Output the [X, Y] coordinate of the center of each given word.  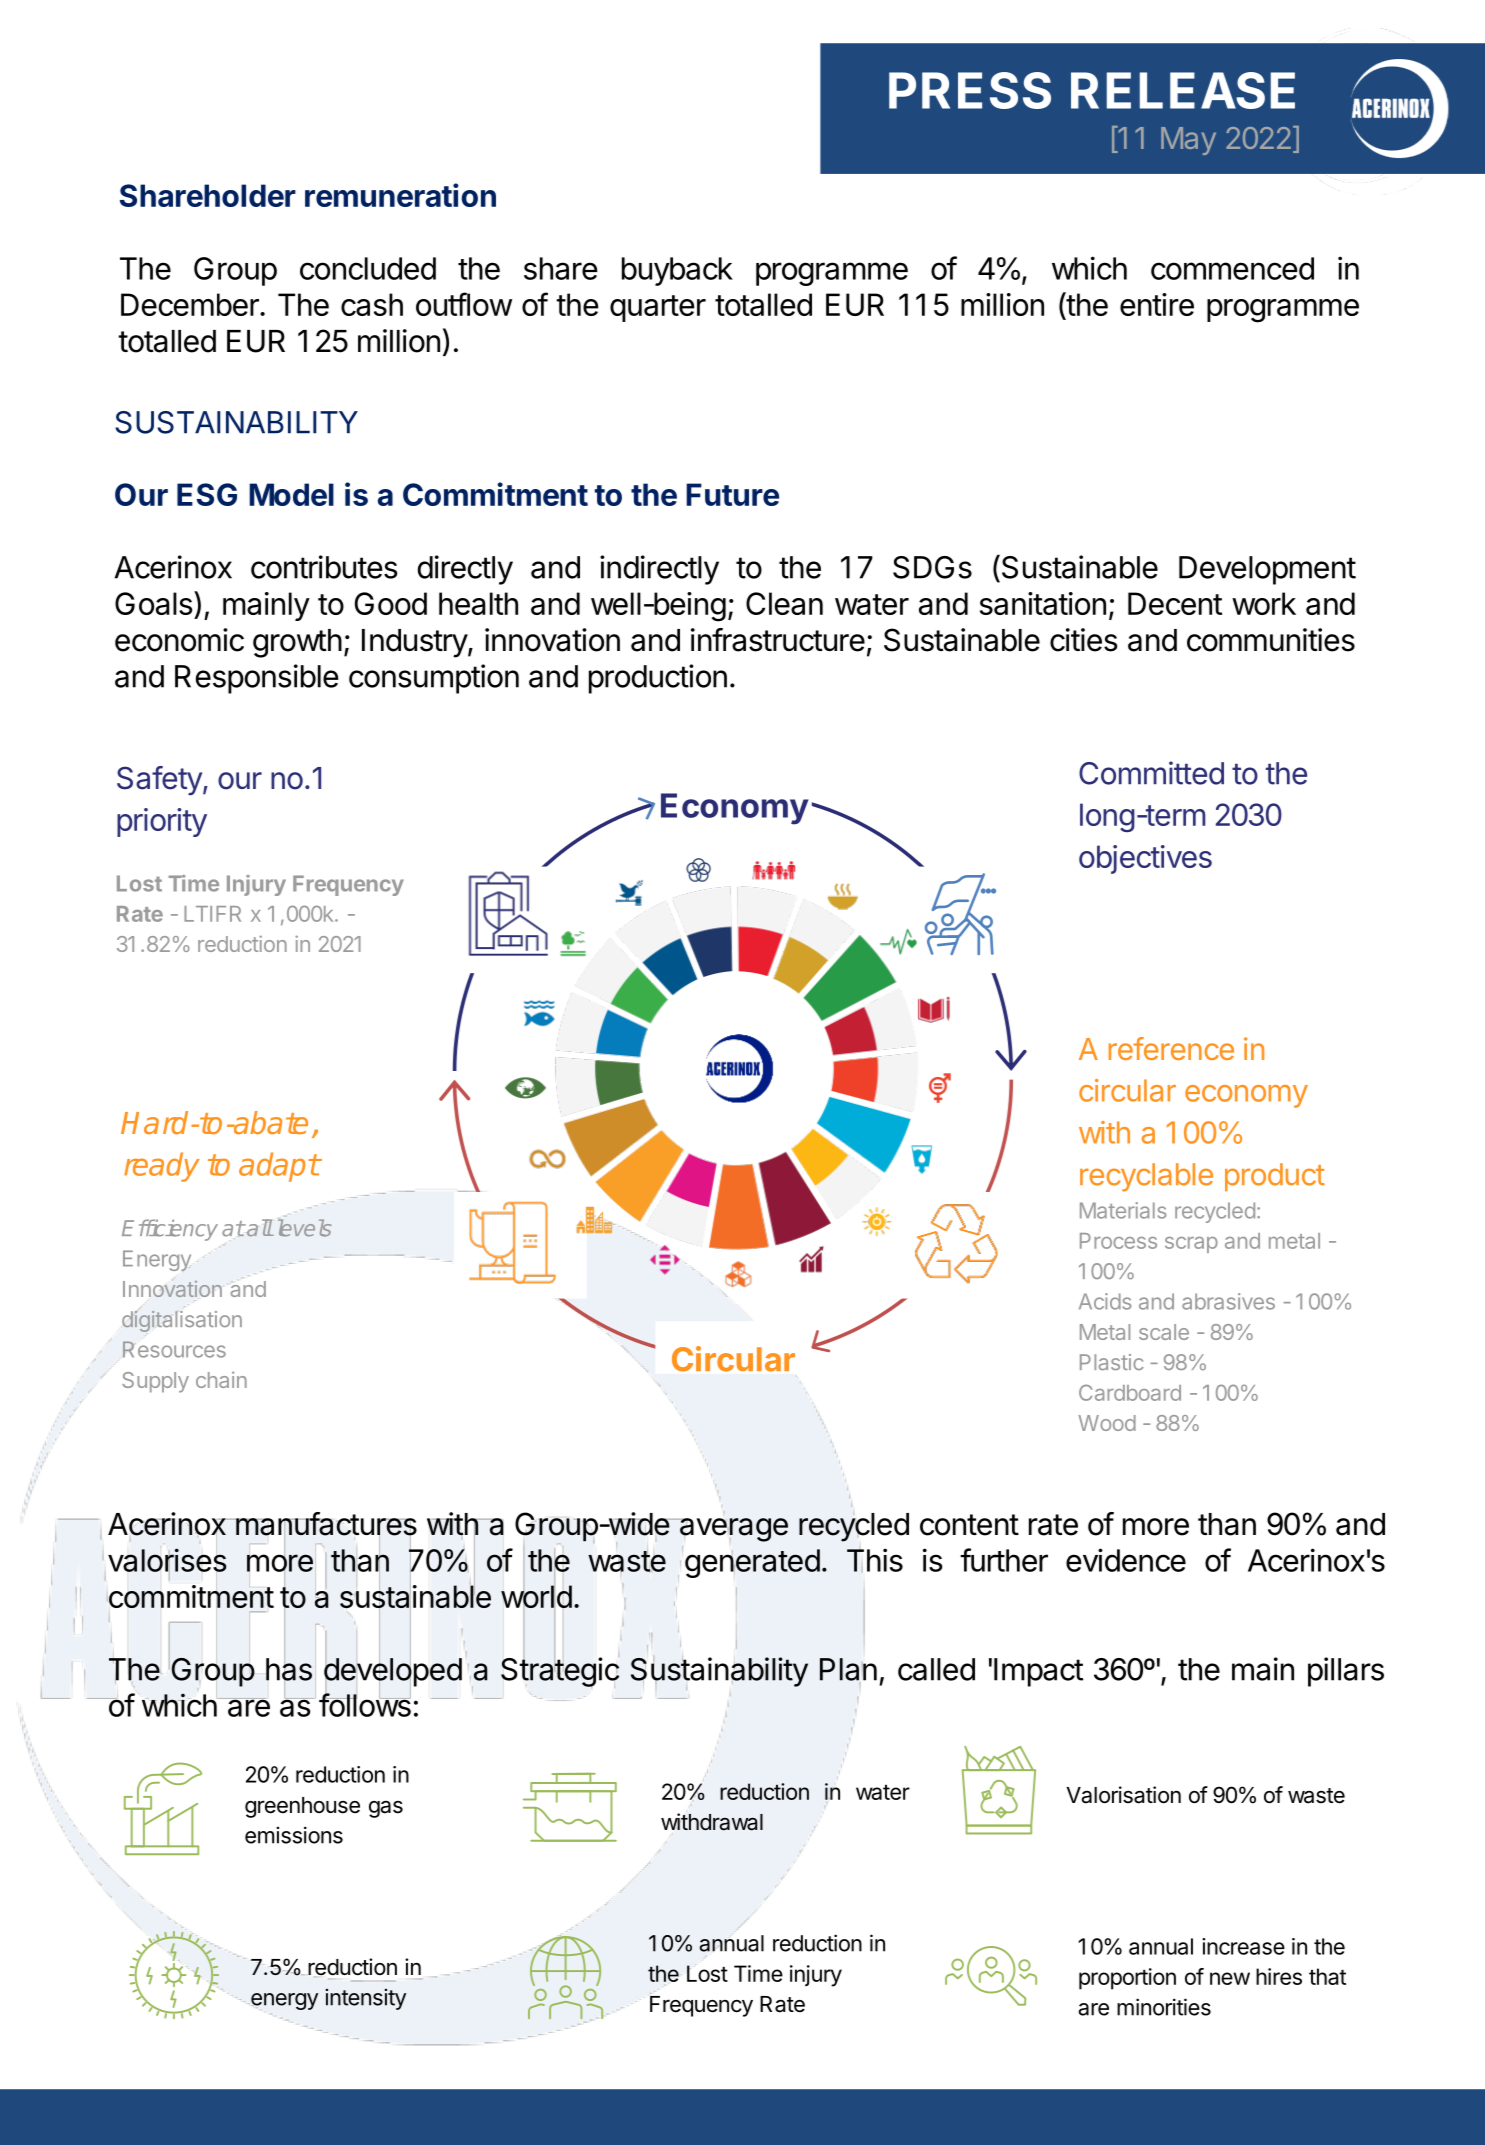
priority [162, 822]
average [734, 1530]
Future [732, 494]
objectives [1145, 859]
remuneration [400, 195]
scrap [1191, 1245]
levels [304, 1228]
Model [291, 494]
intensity [365, 1999]
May [1188, 141]
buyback [677, 271]
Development [1267, 570]
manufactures [325, 1525]
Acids [1105, 1301]
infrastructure [778, 640]
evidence [1126, 1560]
